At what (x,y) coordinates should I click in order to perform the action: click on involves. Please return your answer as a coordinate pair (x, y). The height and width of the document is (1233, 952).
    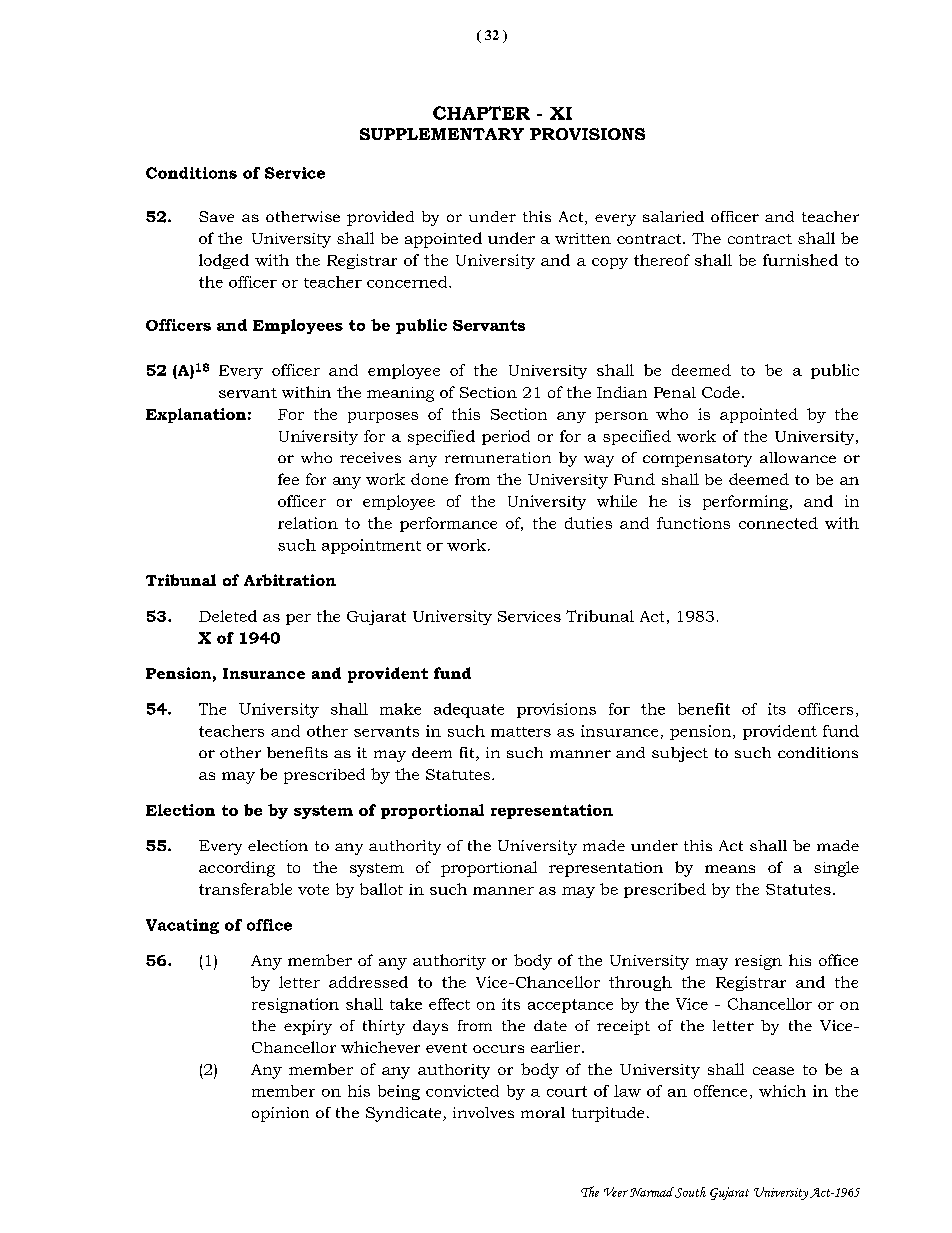
    Looking at the image, I should click on (483, 1112).
